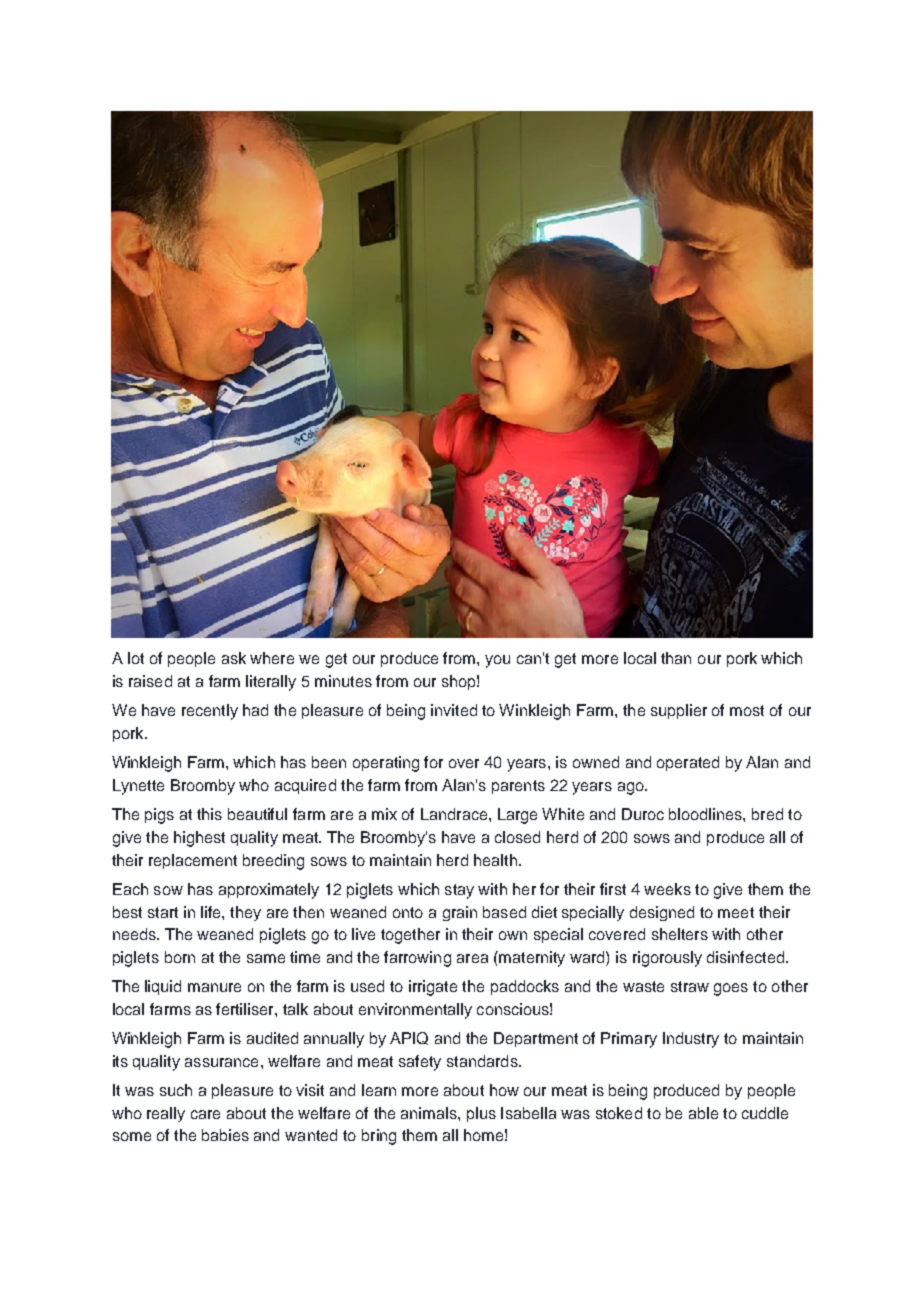 Image resolution: width=924 pixels, height=1308 pixels. I want to click on care, so click(205, 1114).
